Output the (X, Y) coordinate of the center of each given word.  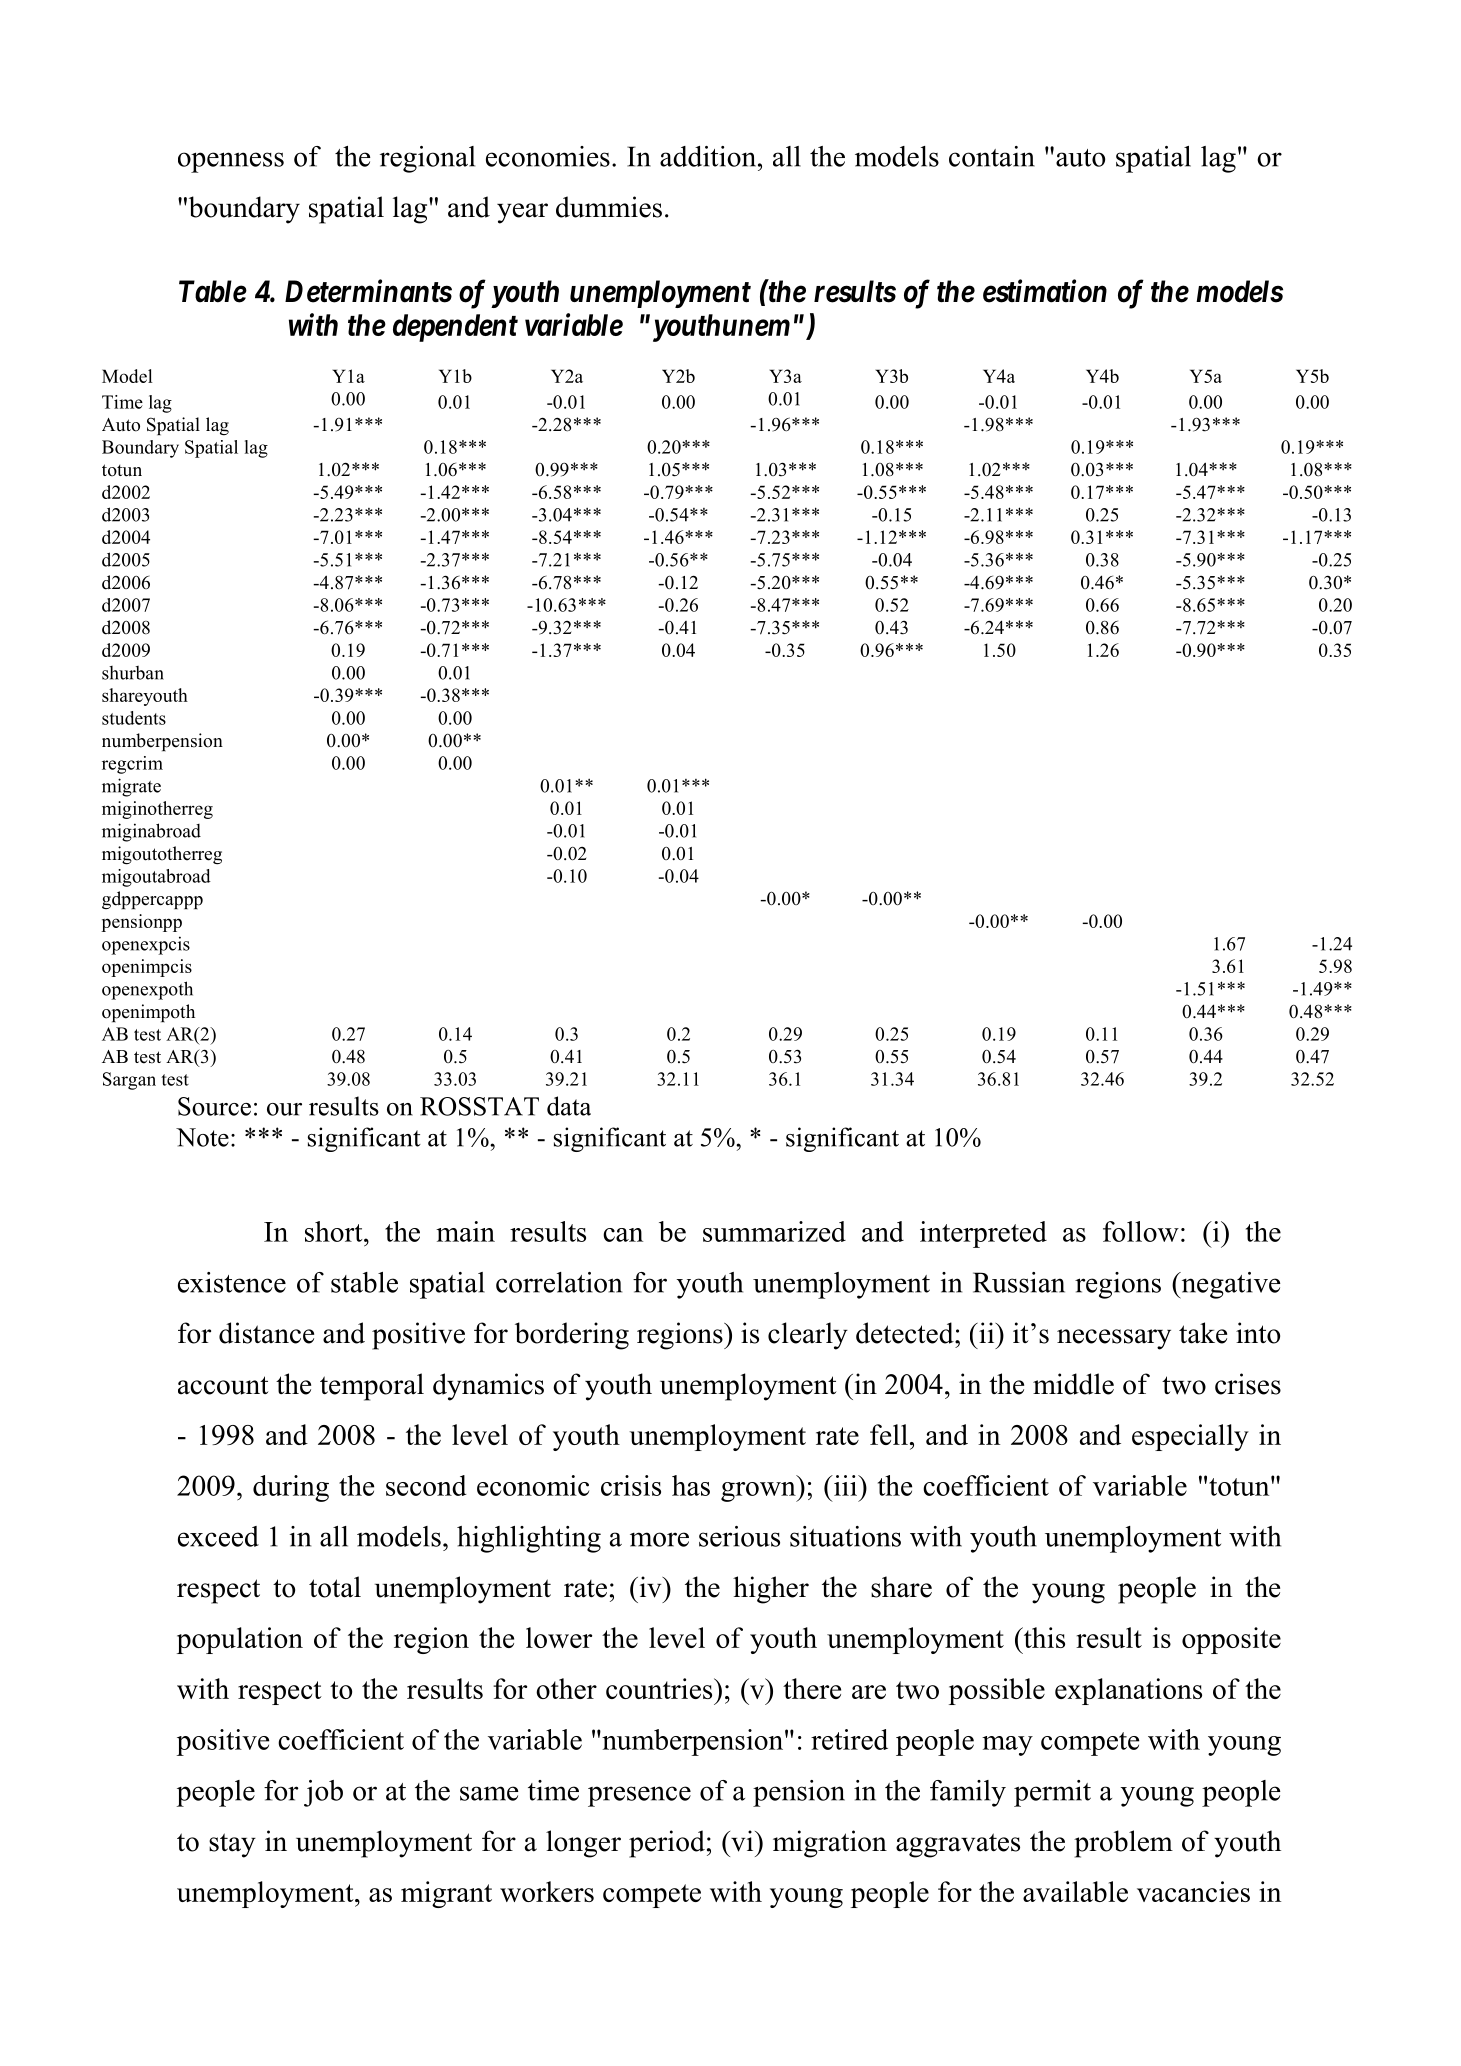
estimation (1045, 291)
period (667, 1844)
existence (232, 1282)
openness (231, 162)
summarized (774, 1231)
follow (1141, 1231)
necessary (1114, 1339)
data (569, 1106)
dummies (609, 207)
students (134, 718)
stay (232, 1845)
